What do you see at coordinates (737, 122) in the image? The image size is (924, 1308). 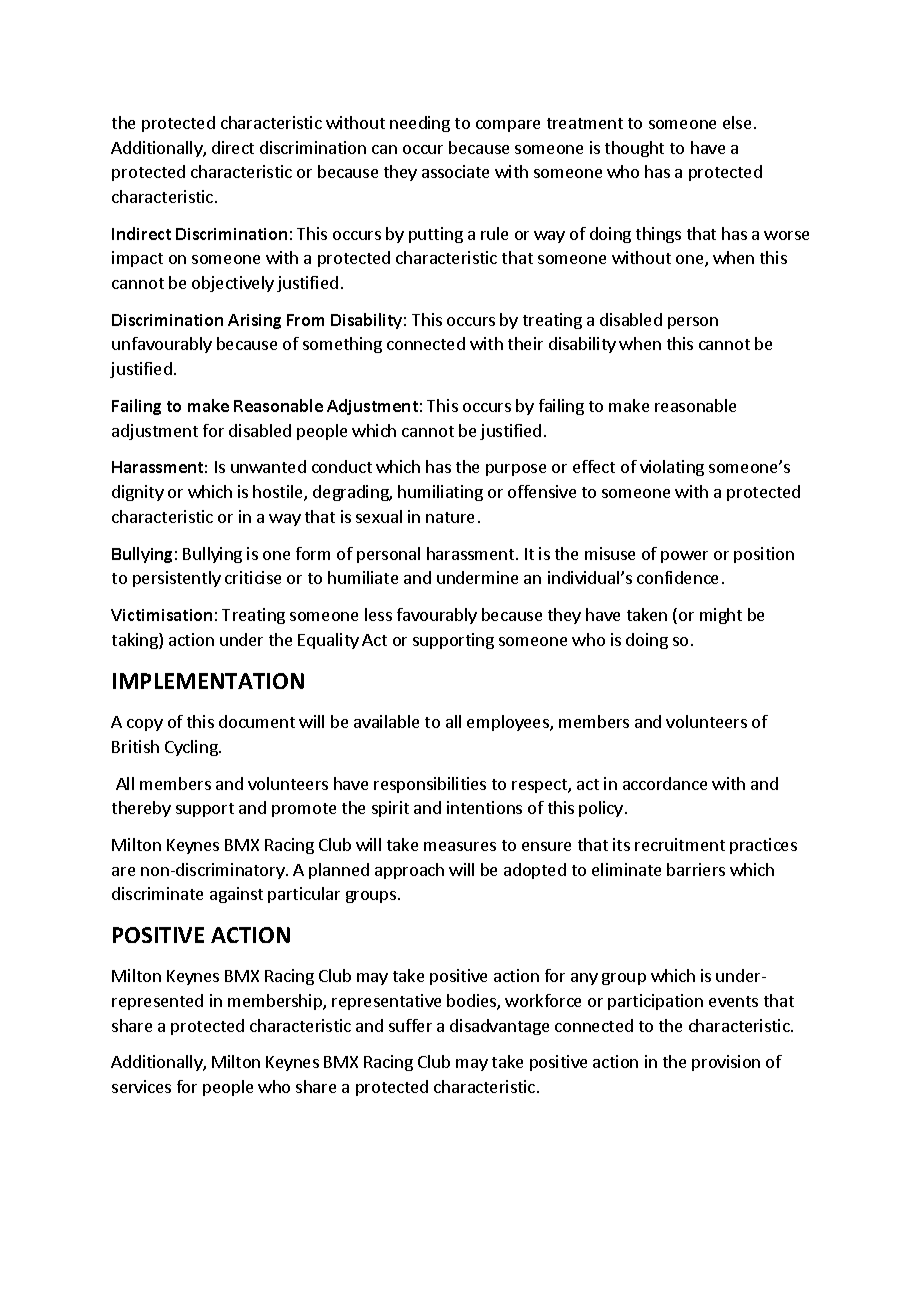 I see `else` at bounding box center [737, 122].
